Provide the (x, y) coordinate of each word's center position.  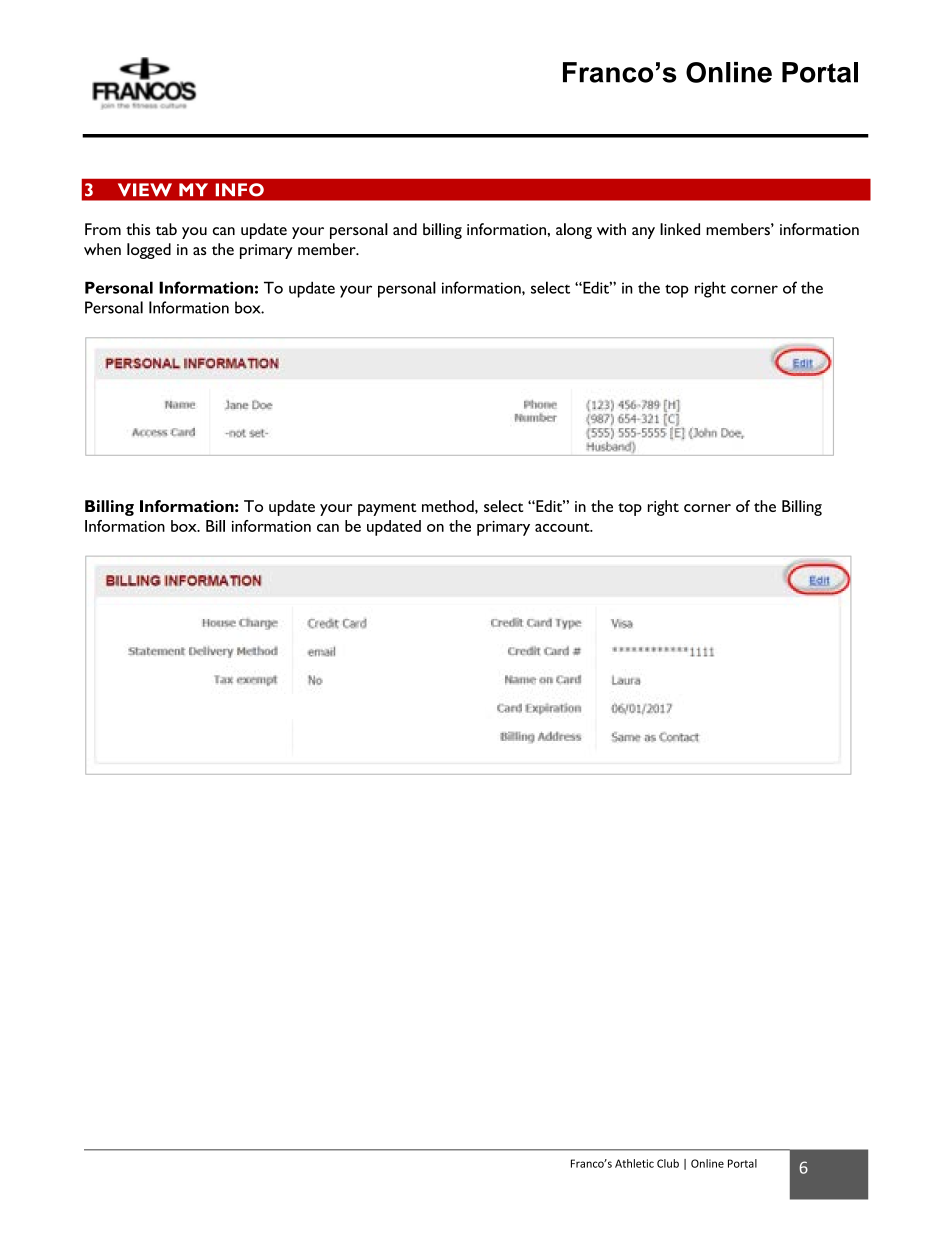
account (563, 527)
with (611, 229)
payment (387, 509)
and (405, 229)
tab (166, 229)
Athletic (634, 1163)
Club (668, 1163)
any (643, 233)
